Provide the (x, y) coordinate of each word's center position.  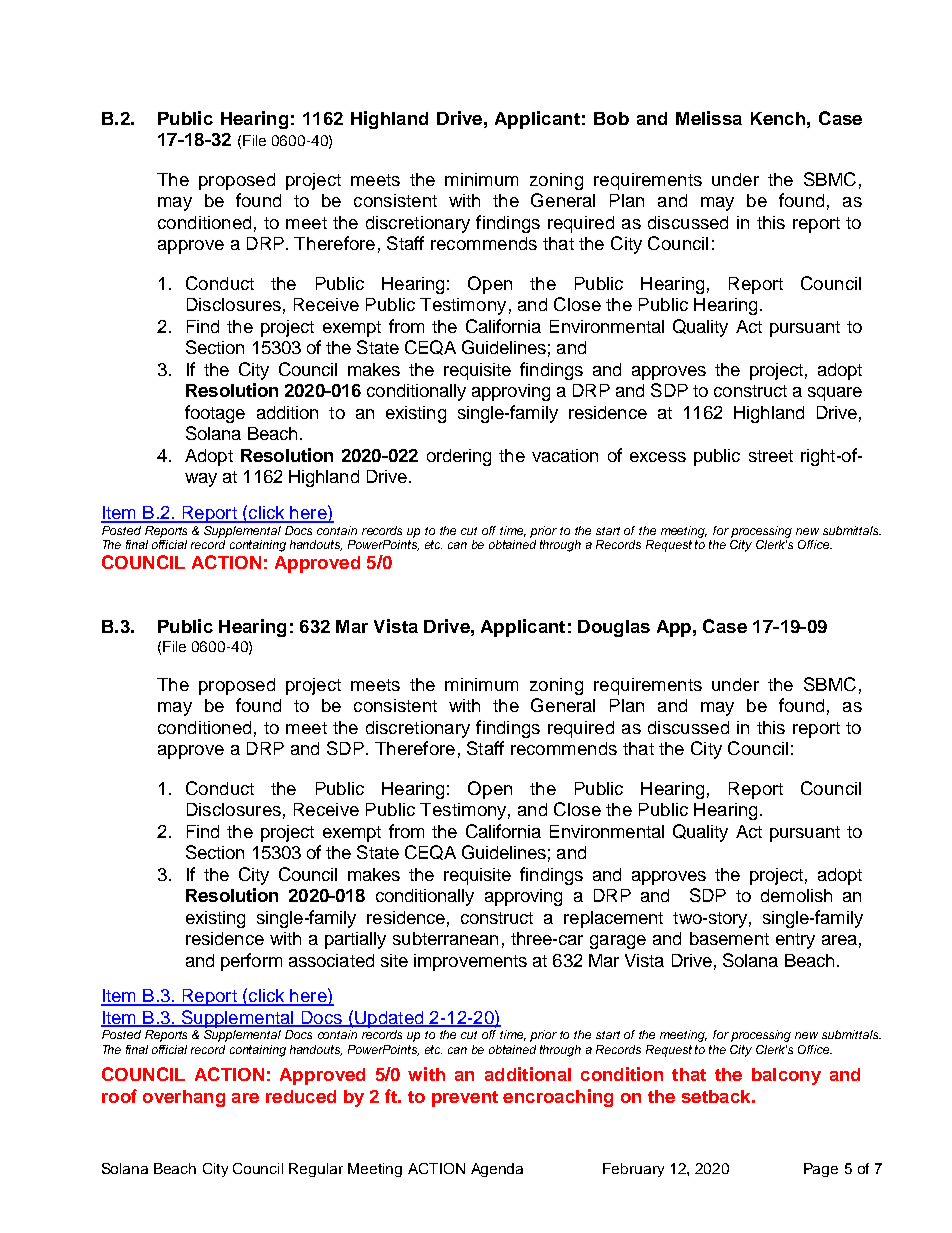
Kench (778, 118)
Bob (611, 118)
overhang (184, 1098)
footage (215, 414)
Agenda (497, 1170)
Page (821, 1170)
